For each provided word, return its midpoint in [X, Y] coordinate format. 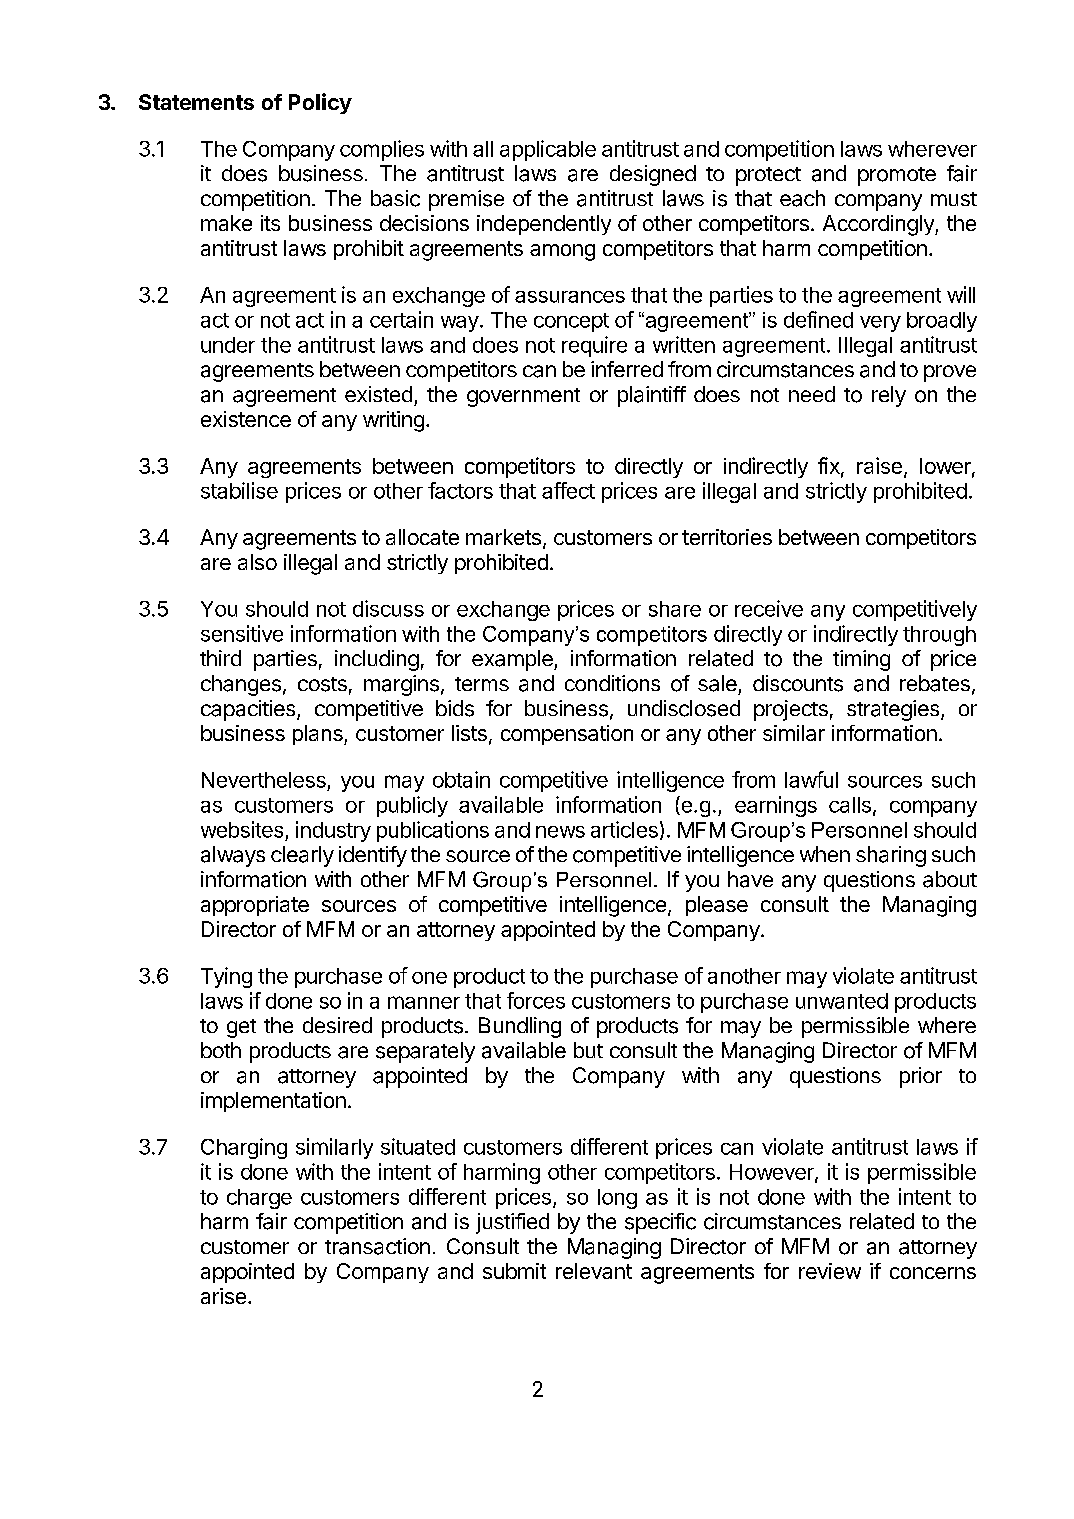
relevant [594, 1271]
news [560, 832]
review [830, 1271]
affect [568, 490]
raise [879, 465]
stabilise [239, 490]
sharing [891, 856]
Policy [320, 103]
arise [223, 1296]
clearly [302, 856]
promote [897, 176]
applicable [548, 150]
